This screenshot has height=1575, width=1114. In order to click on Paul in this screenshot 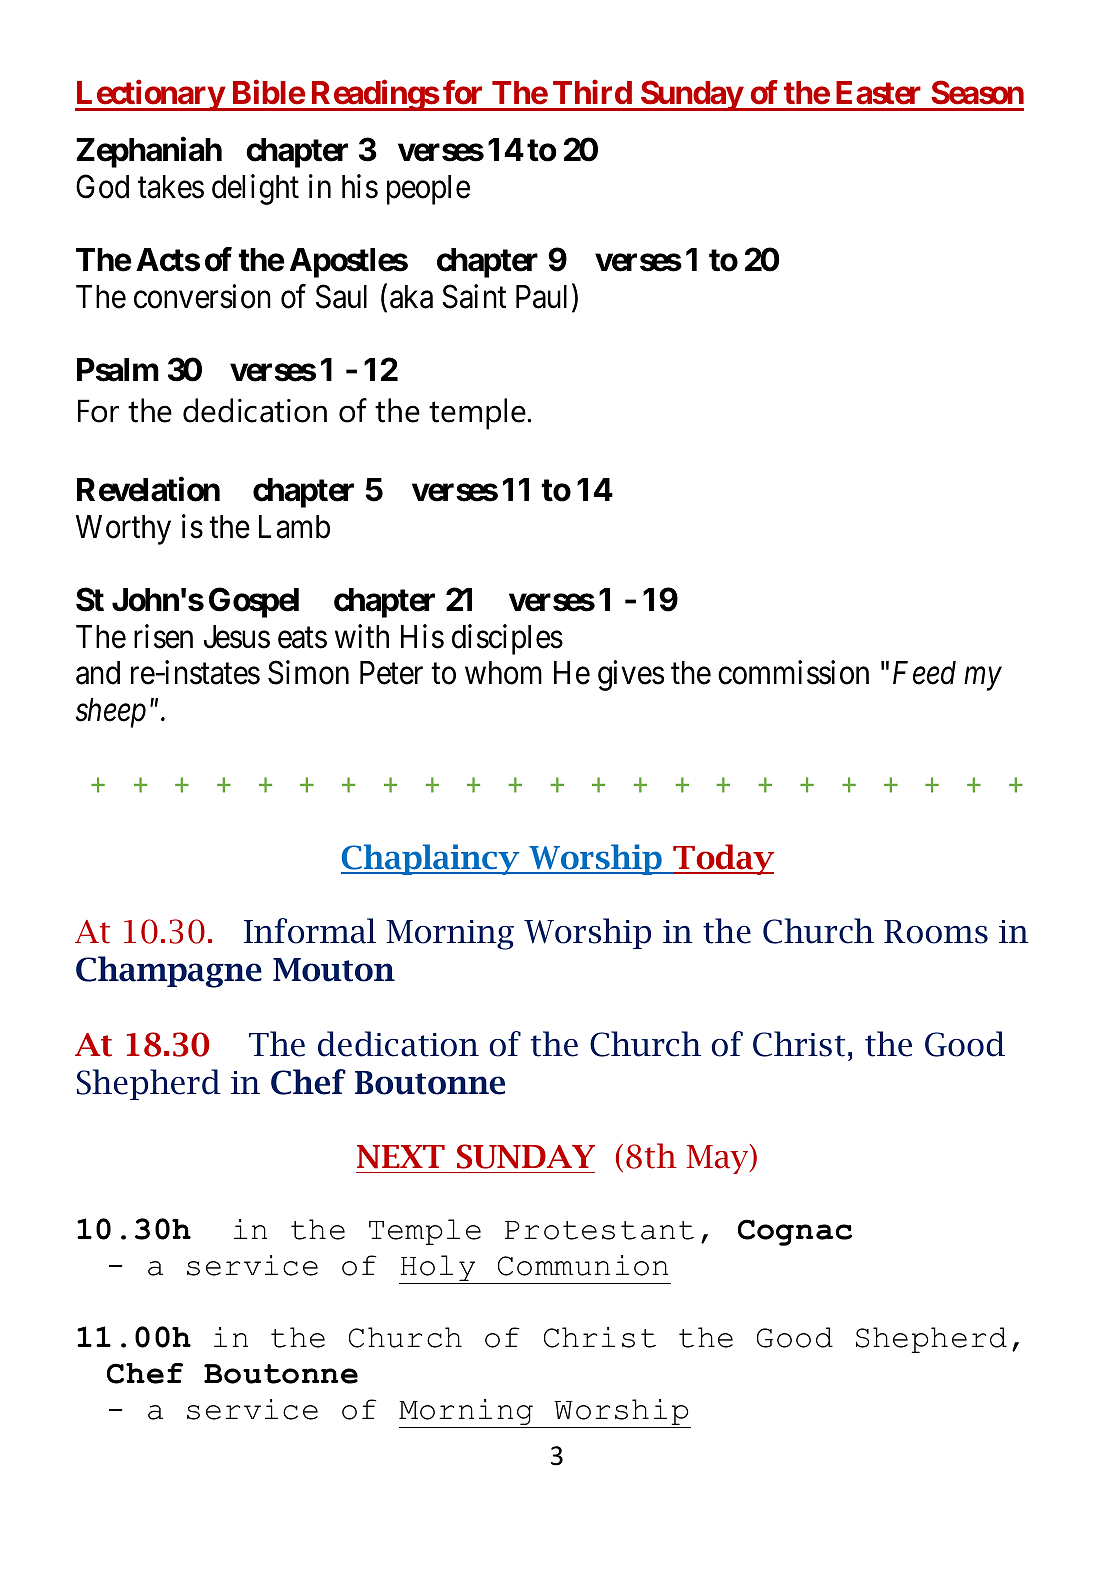, I will do `click(541, 297)`.
